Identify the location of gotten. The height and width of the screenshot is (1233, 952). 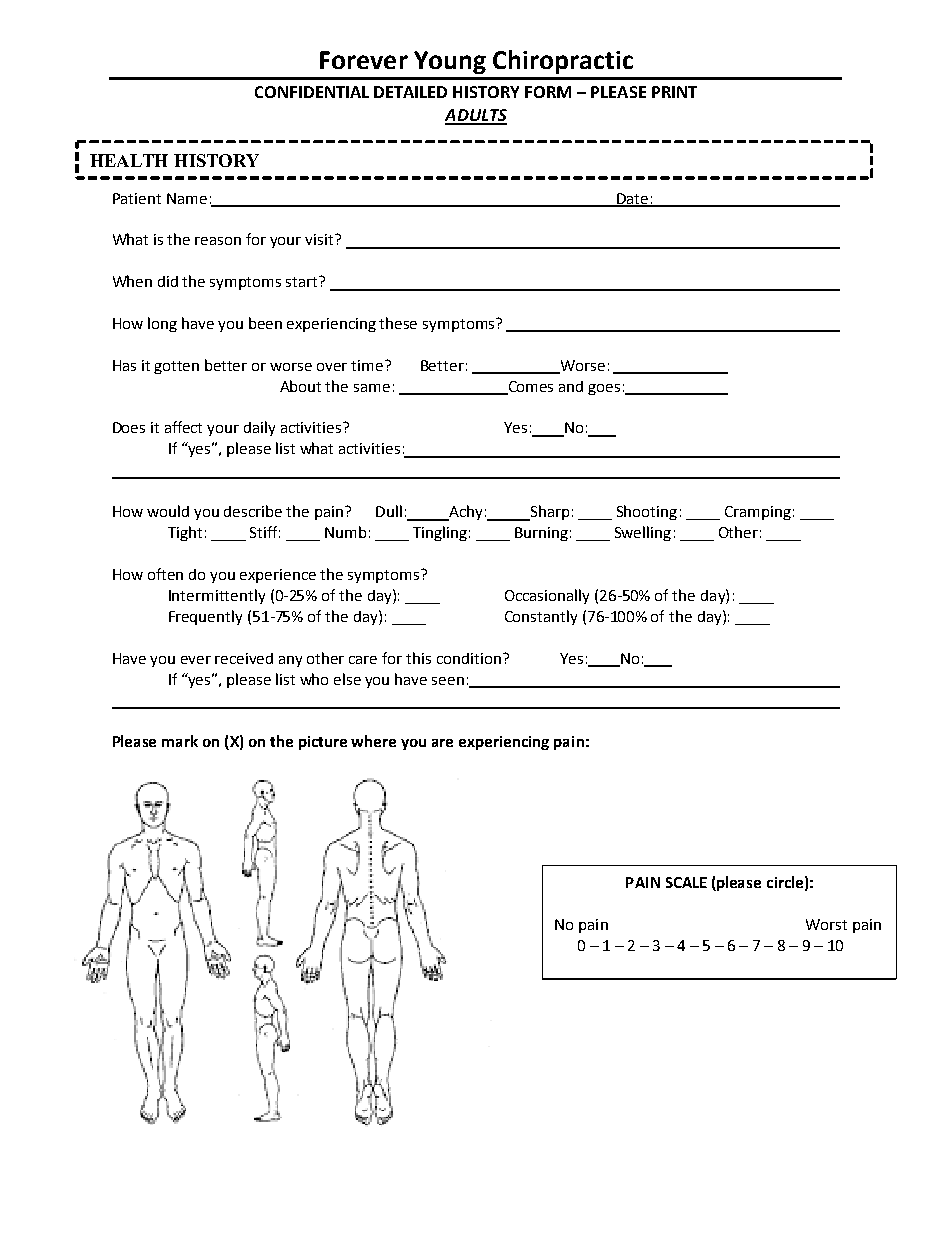
(176, 367).
